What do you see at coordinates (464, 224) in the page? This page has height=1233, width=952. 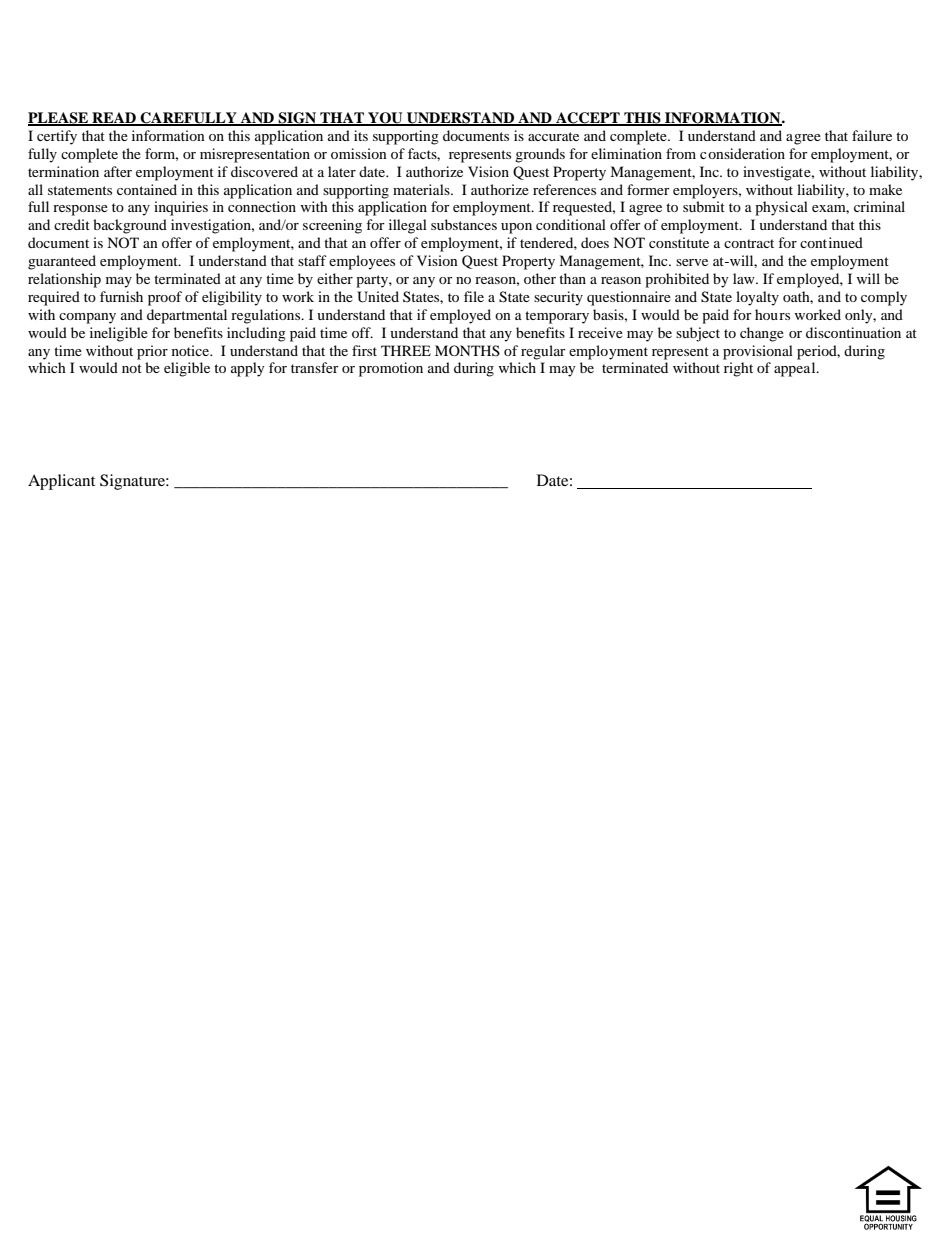 I see `substances` at bounding box center [464, 224].
